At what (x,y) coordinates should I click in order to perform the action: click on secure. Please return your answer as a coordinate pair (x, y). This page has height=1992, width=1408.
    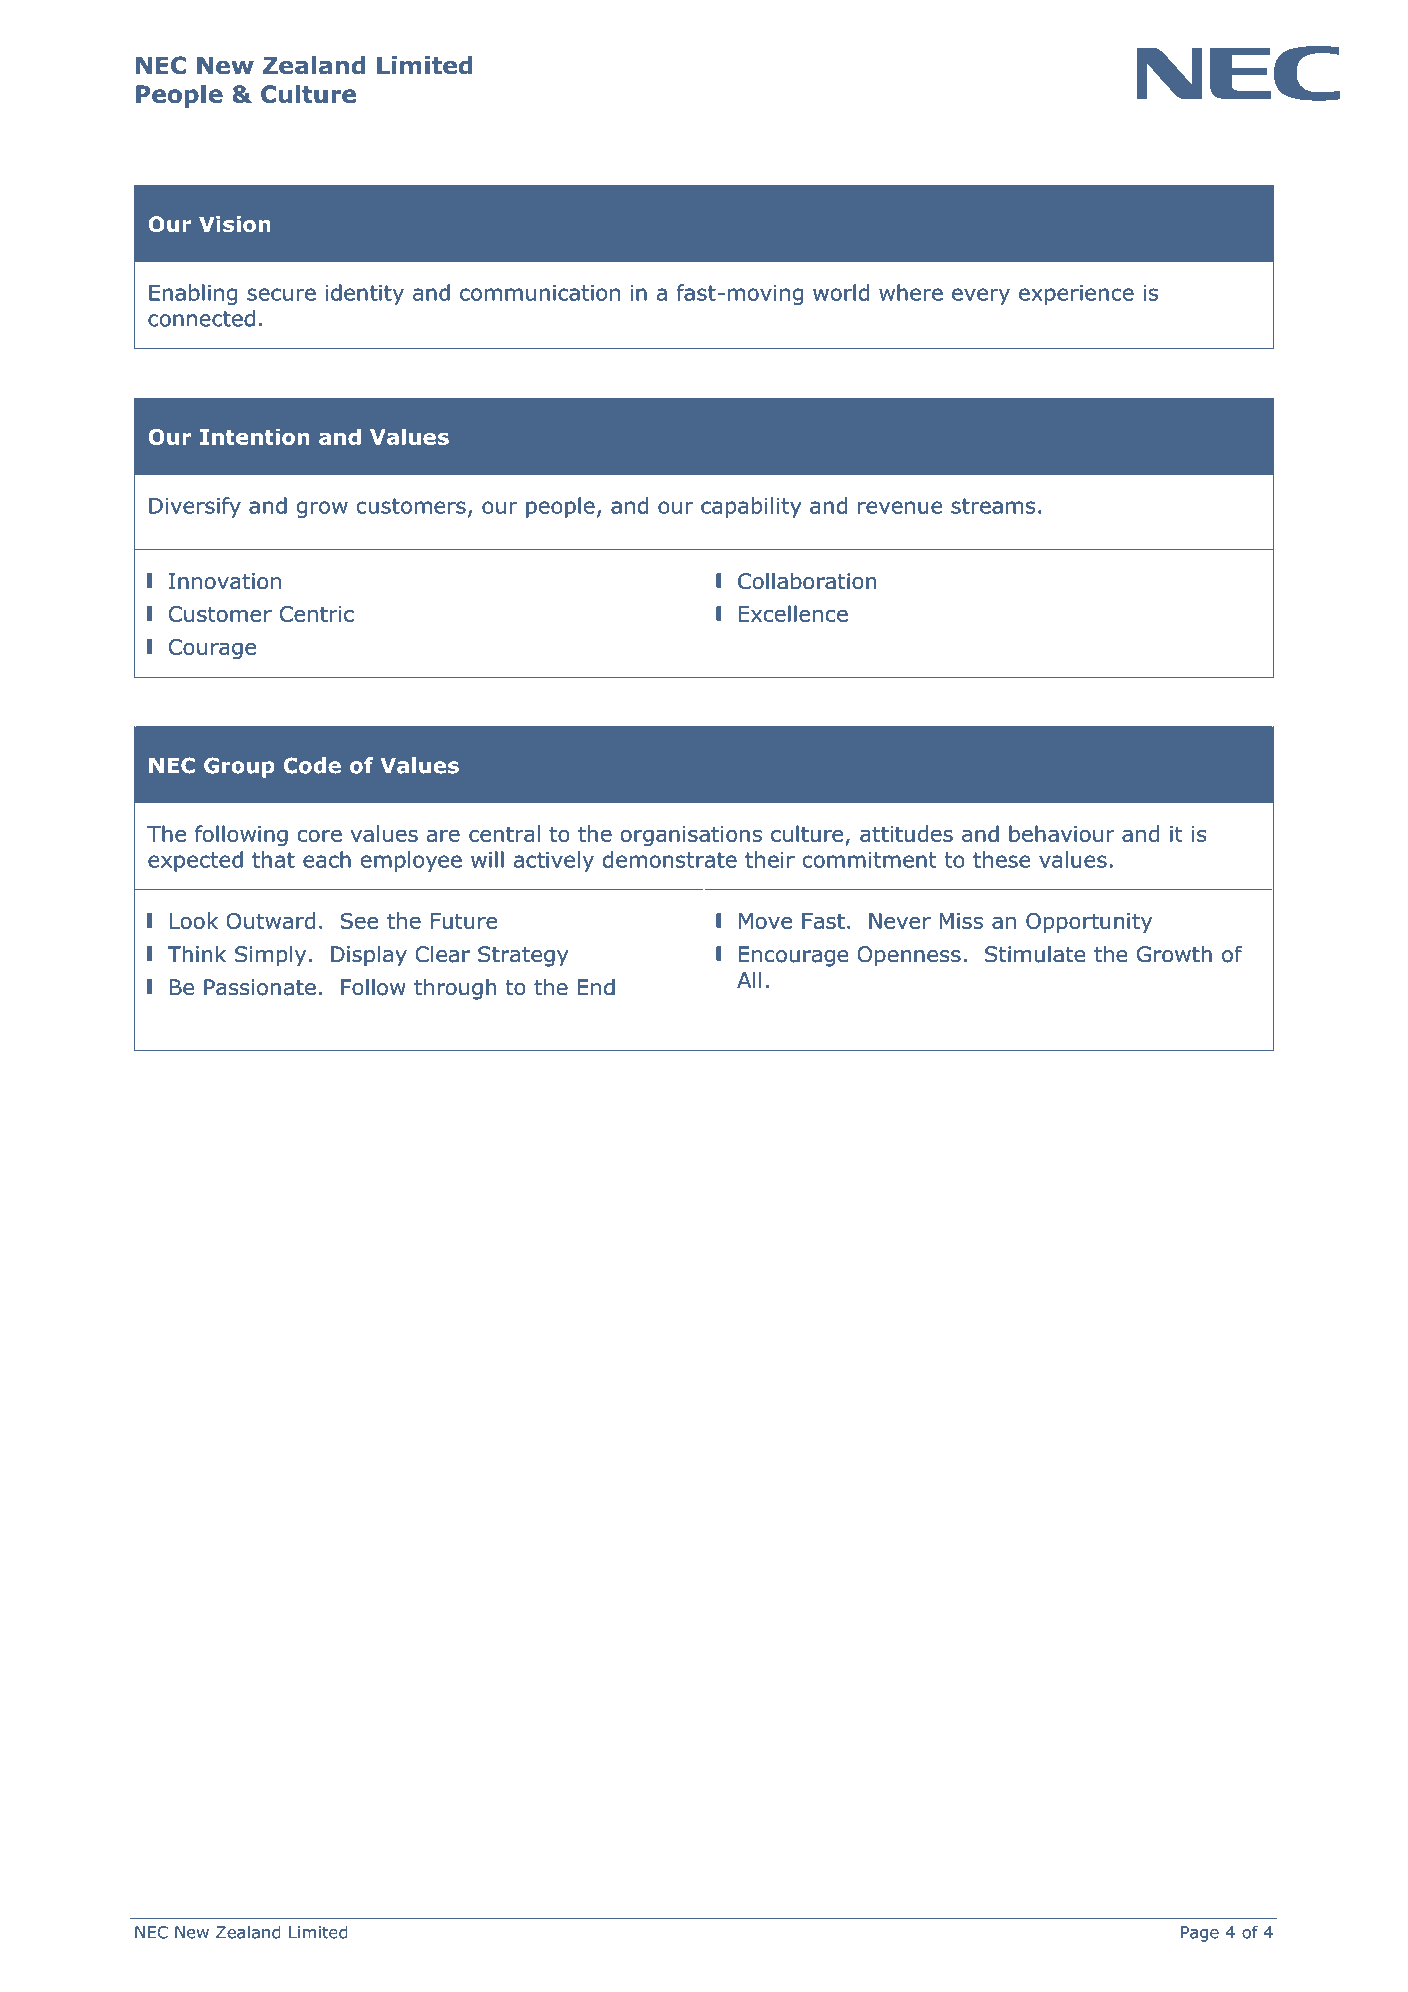
    Looking at the image, I should click on (281, 294).
